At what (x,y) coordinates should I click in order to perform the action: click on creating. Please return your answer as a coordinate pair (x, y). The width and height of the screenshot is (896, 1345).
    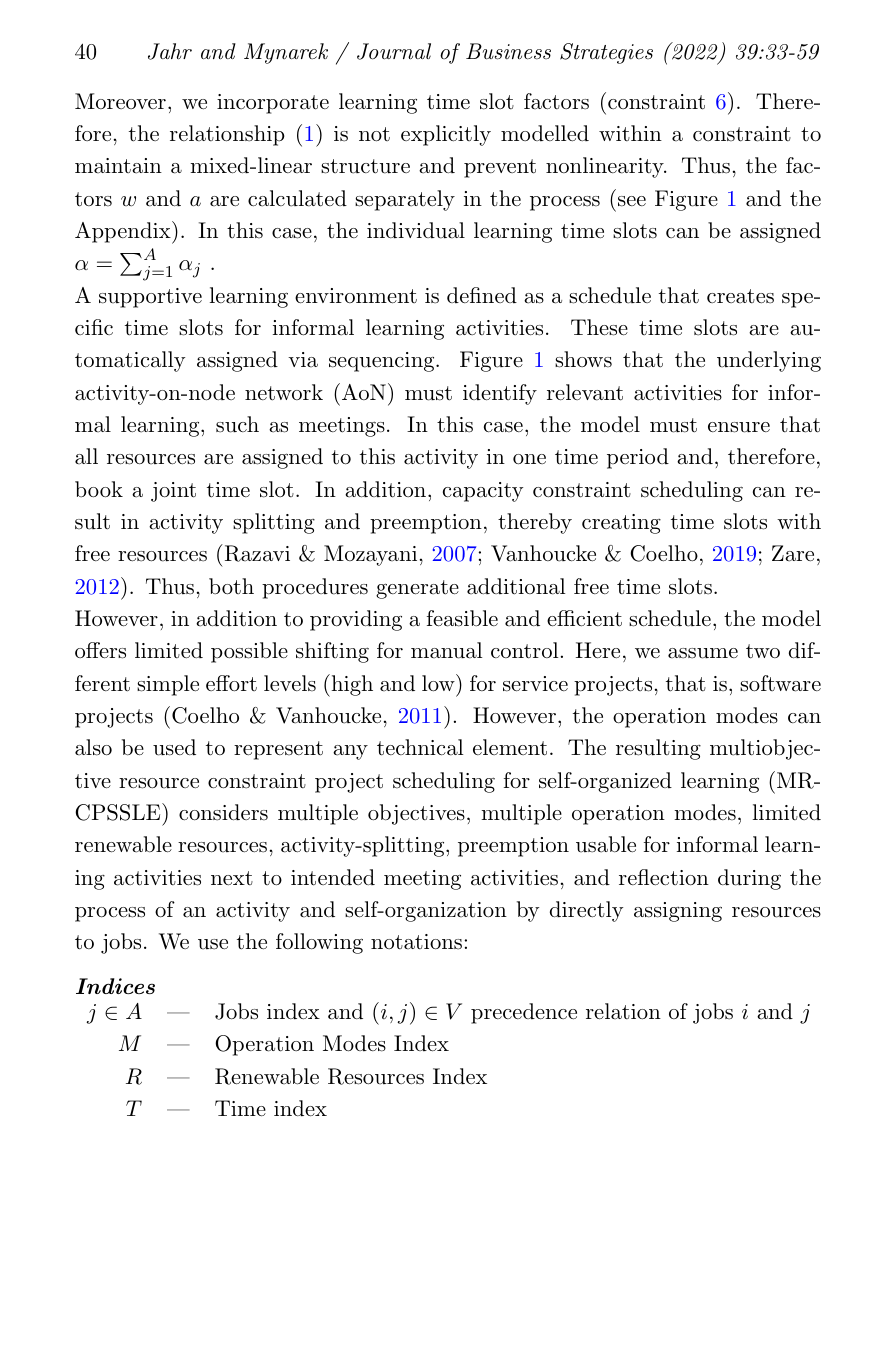
    Looking at the image, I should click on (621, 524).
